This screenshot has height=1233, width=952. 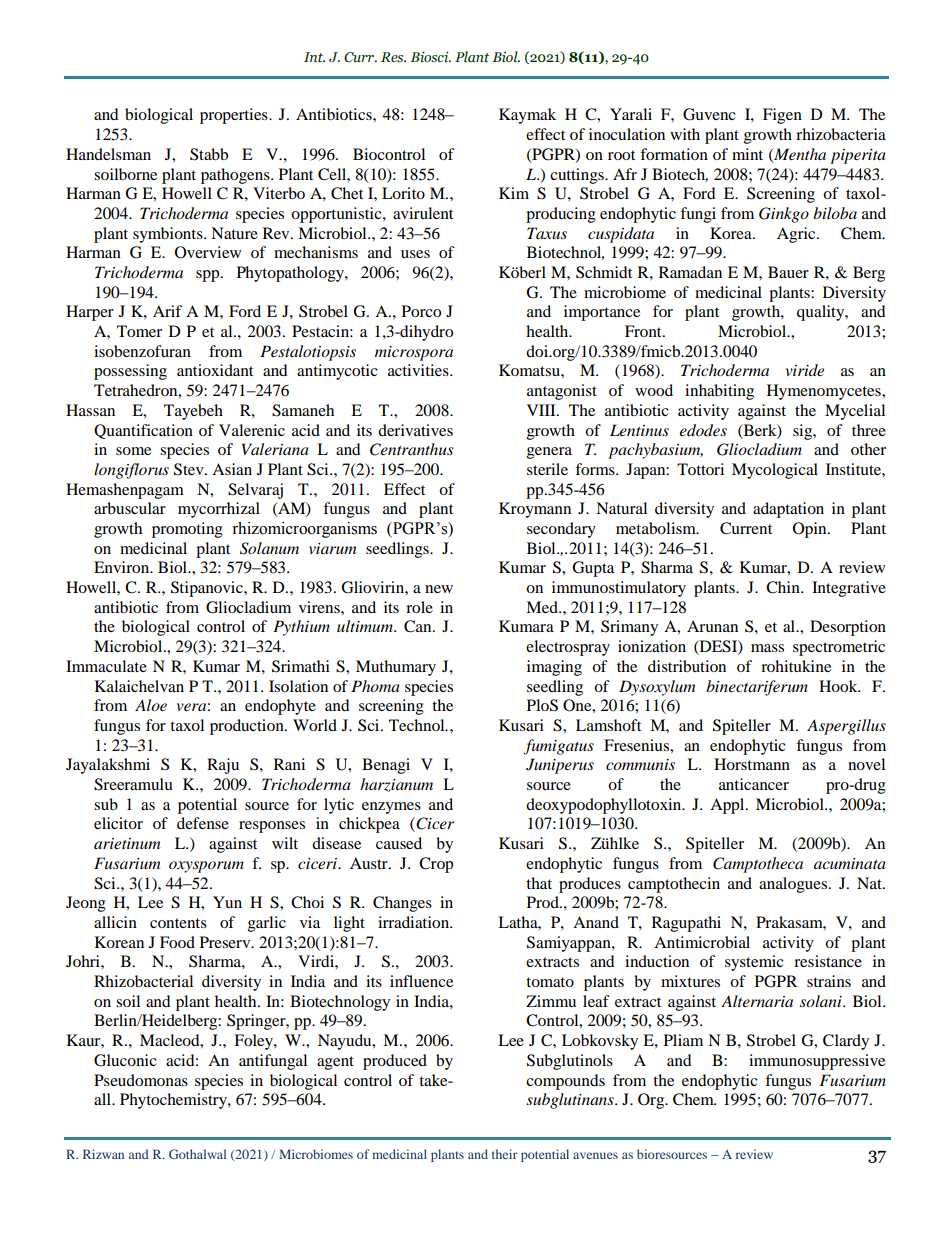 What do you see at coordinates (514, 193) in the screenshot?
I see `Kim` at bounding box center [514, 193].
